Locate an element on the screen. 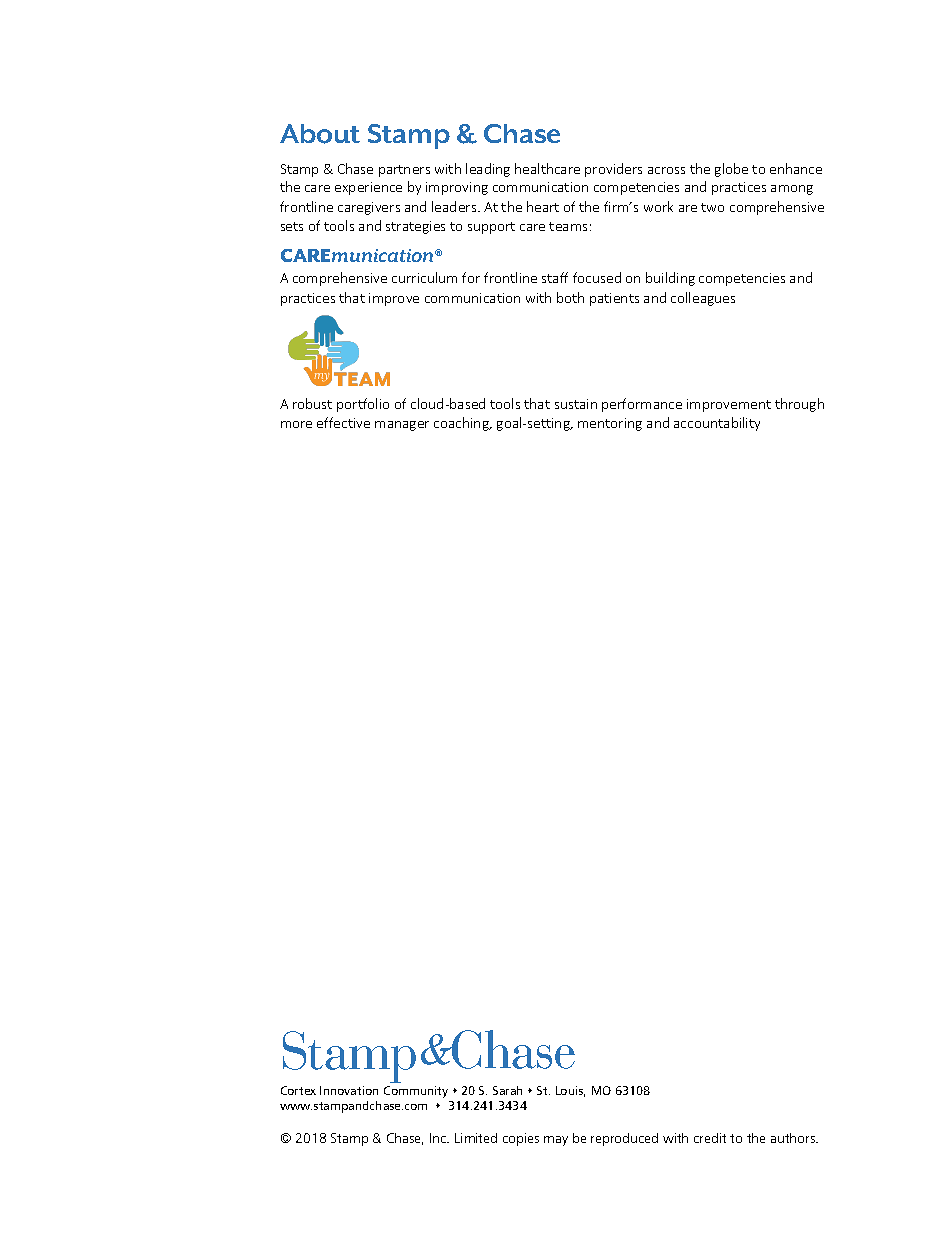 The height and width of the screenshot is (1233, 952). through is located at coordinates (799, 405).
